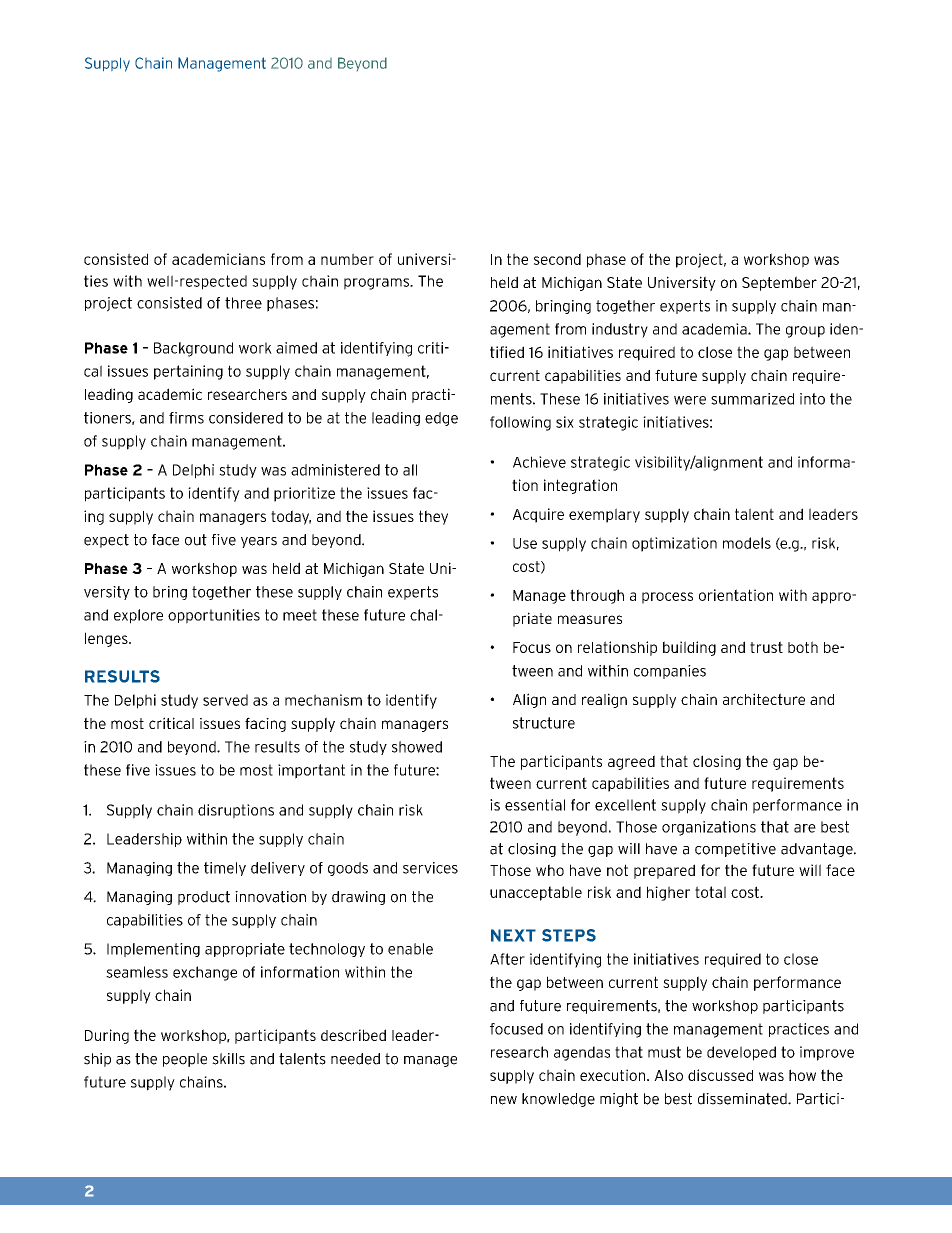 The image size is (952, 1233). Describe the element at coordinates (225, 700) in the image. I see `served` at that location.
